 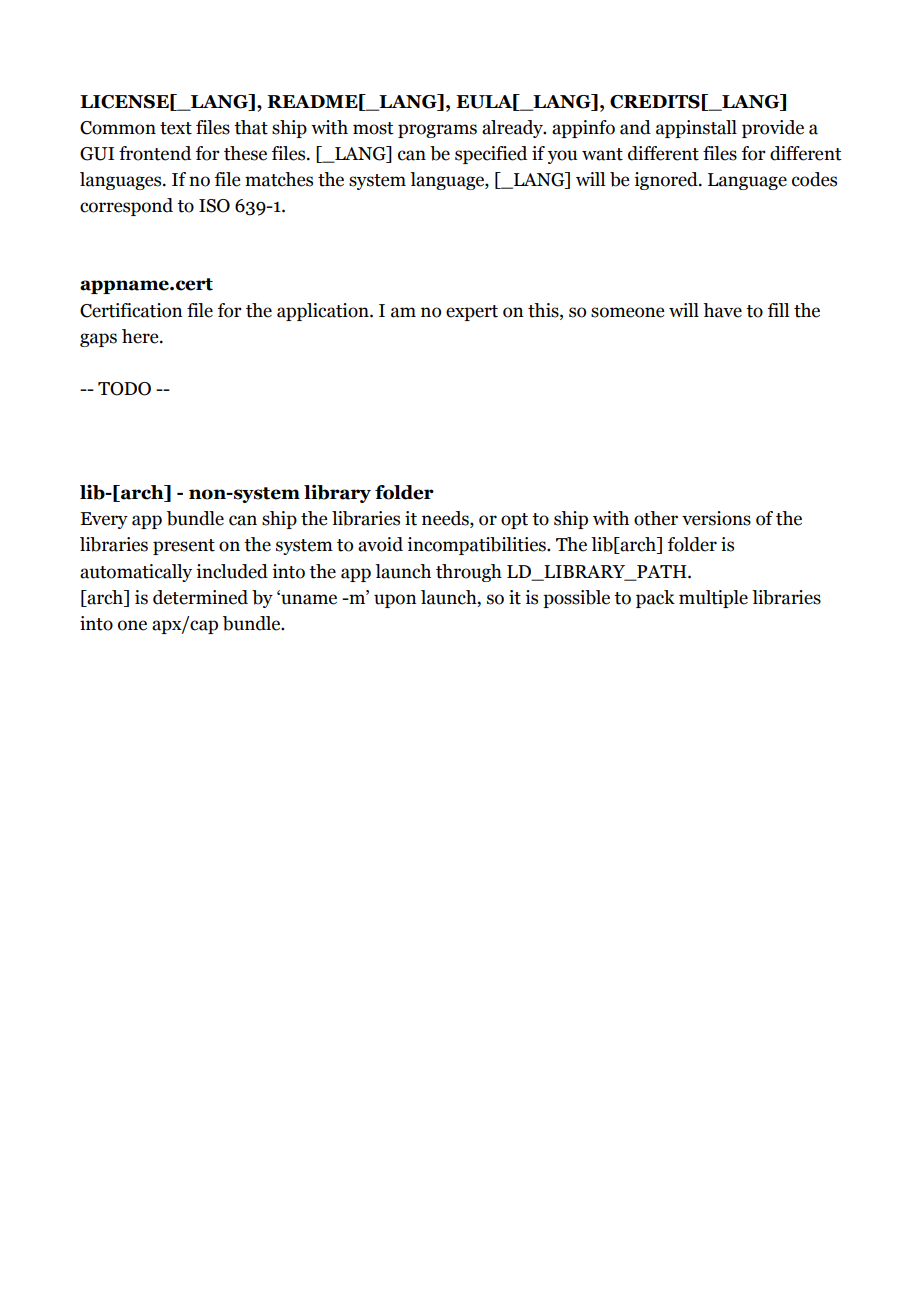 I want to click on expert, so click(x=472, y=313).
